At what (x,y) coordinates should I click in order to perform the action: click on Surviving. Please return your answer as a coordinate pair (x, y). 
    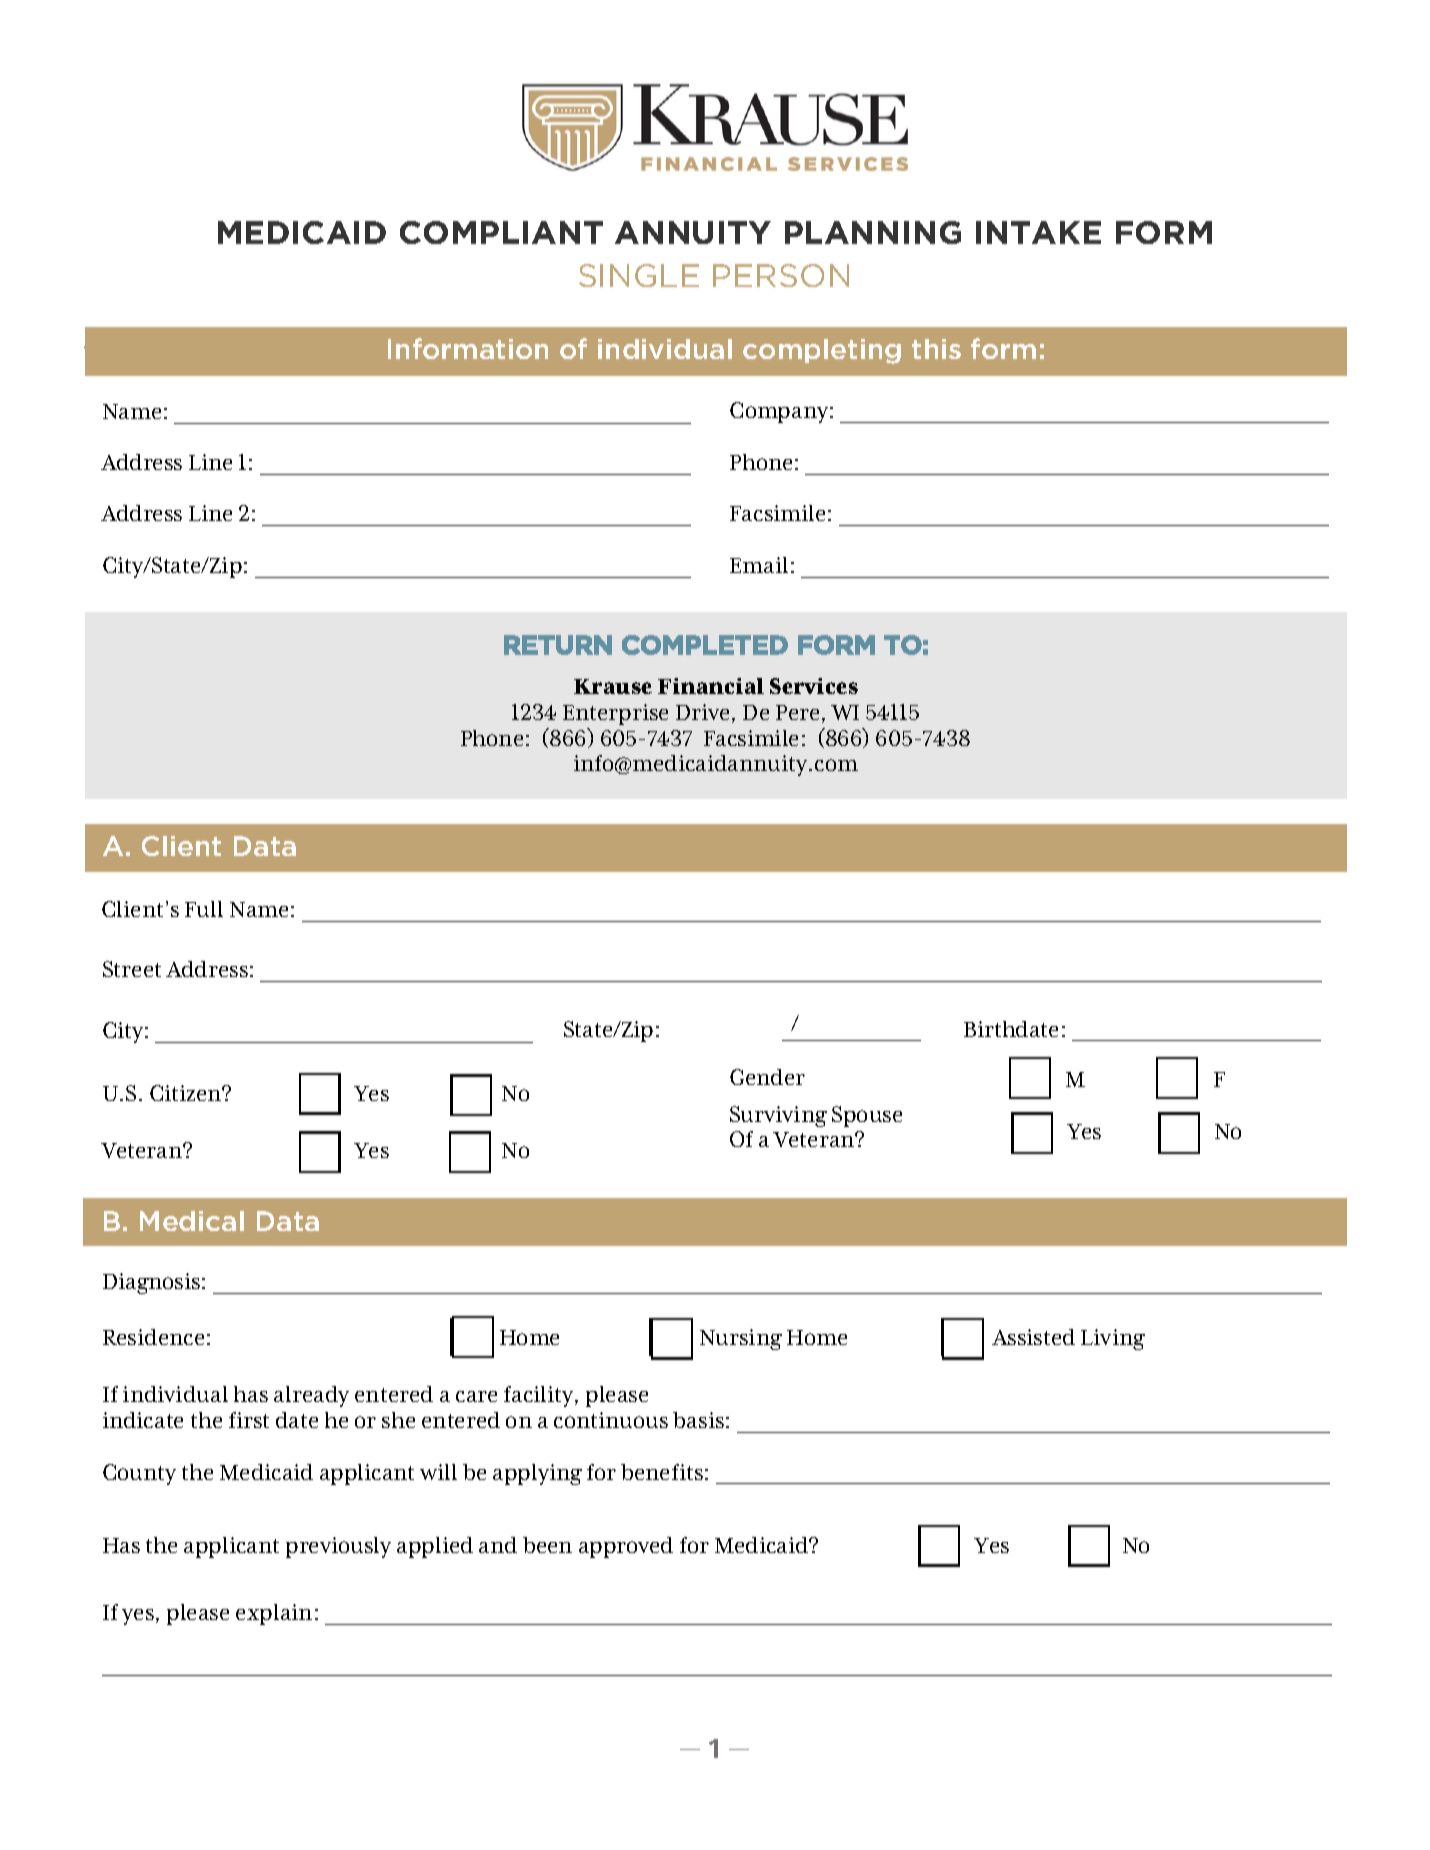
    Looking at the image, I should click on (778, 1116).
